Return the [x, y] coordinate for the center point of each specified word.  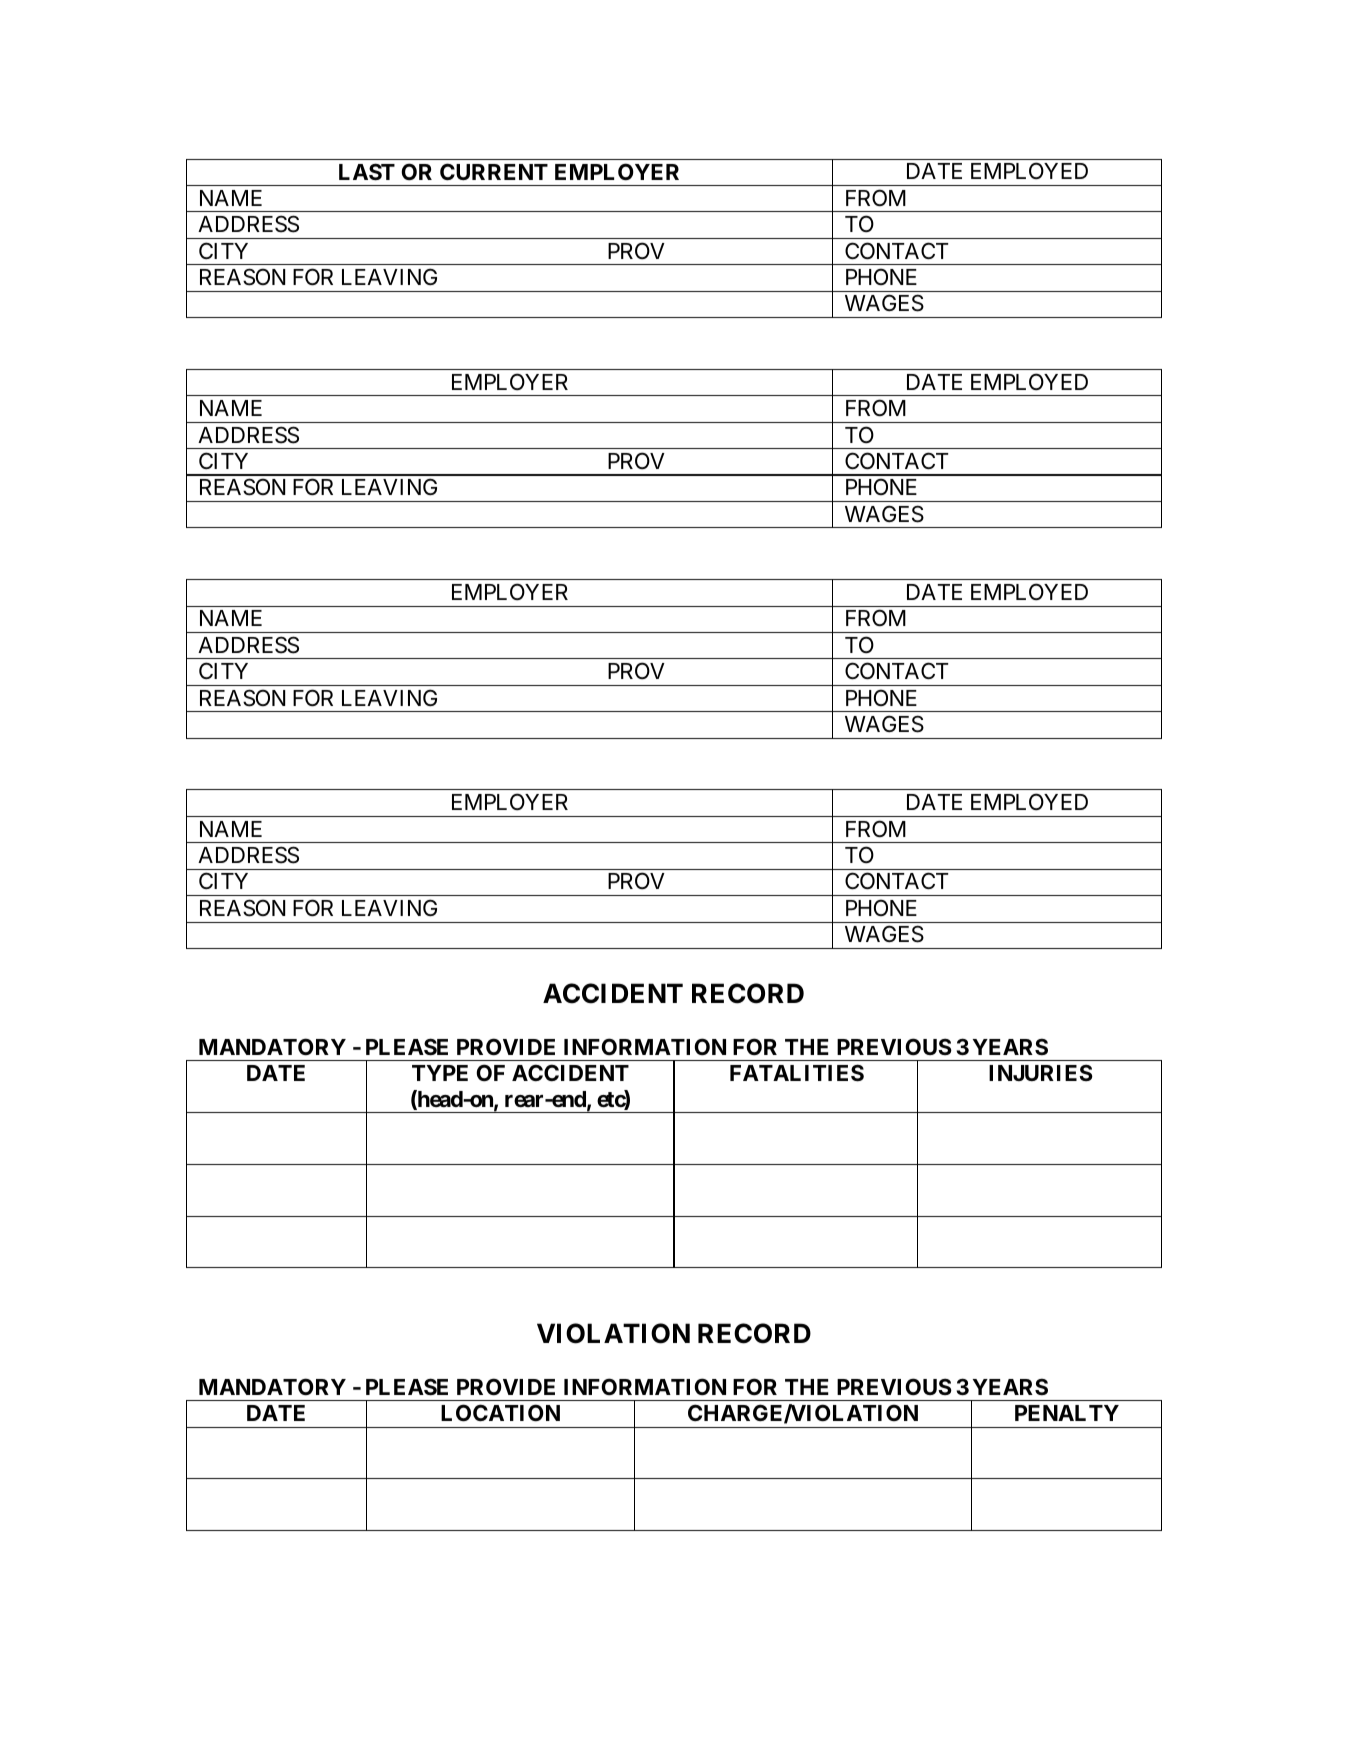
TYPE [440, 1073]
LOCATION [500, 1413]
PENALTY [1067, 1413]
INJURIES [1041, 1072]
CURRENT [494, 171]
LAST [367, 172]
